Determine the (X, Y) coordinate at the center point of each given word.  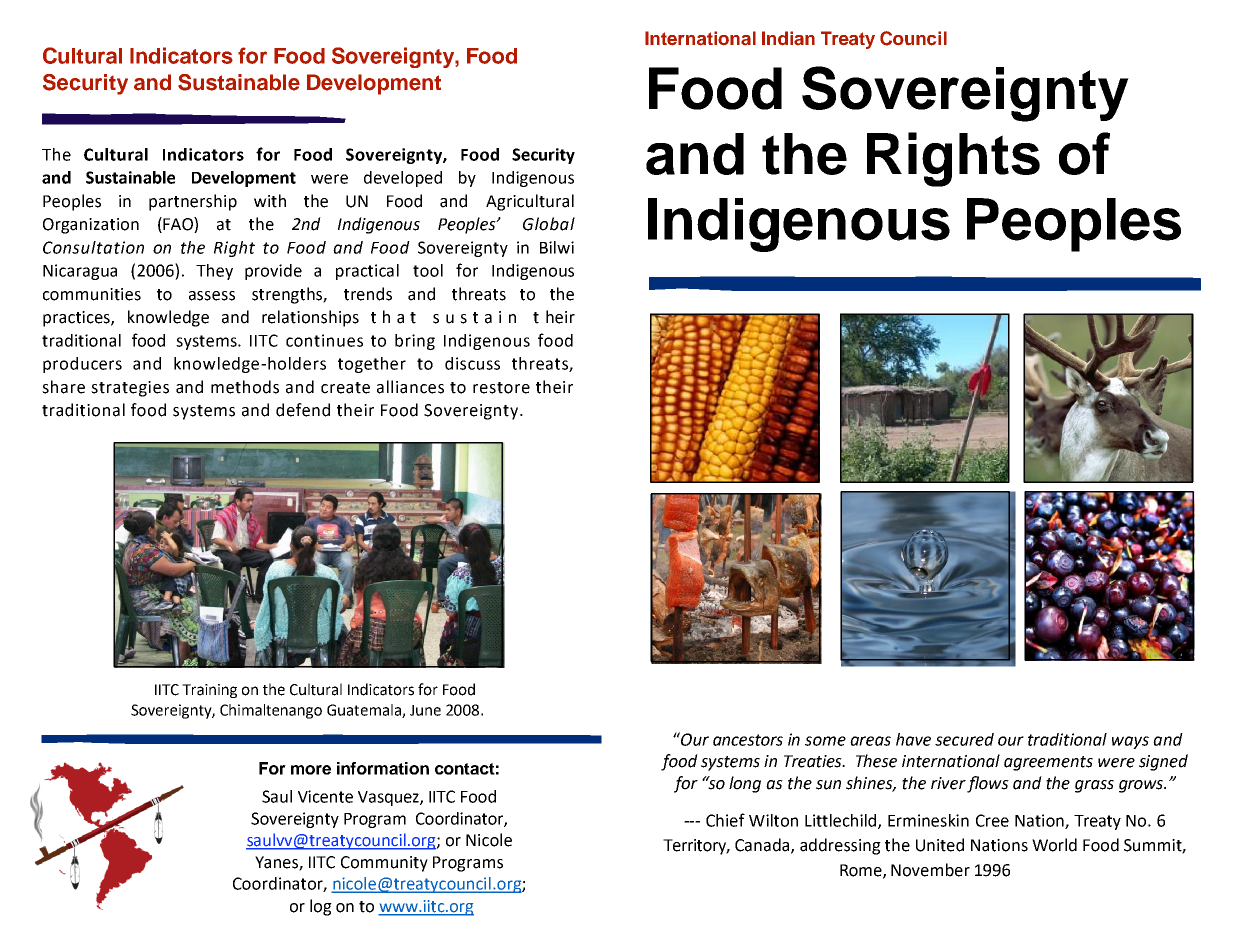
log (321, 907)
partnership (193, 202)
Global (549, 224)
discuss (472, 363)
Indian (788, 38)
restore (501, 388)
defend (303, 410)
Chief (725, 820)
